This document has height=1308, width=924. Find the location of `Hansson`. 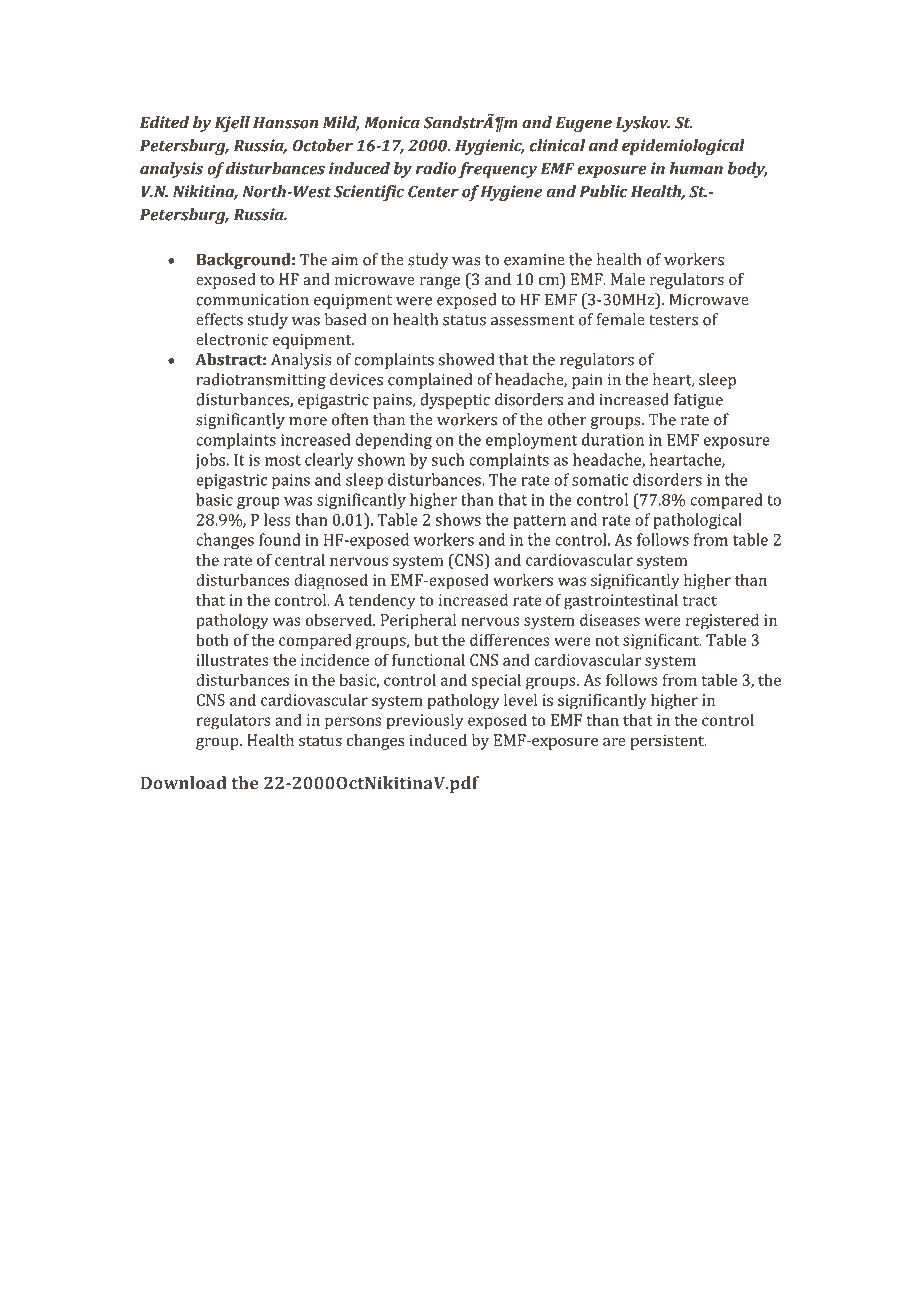

Hansson is located at coordinates (285, 123).
